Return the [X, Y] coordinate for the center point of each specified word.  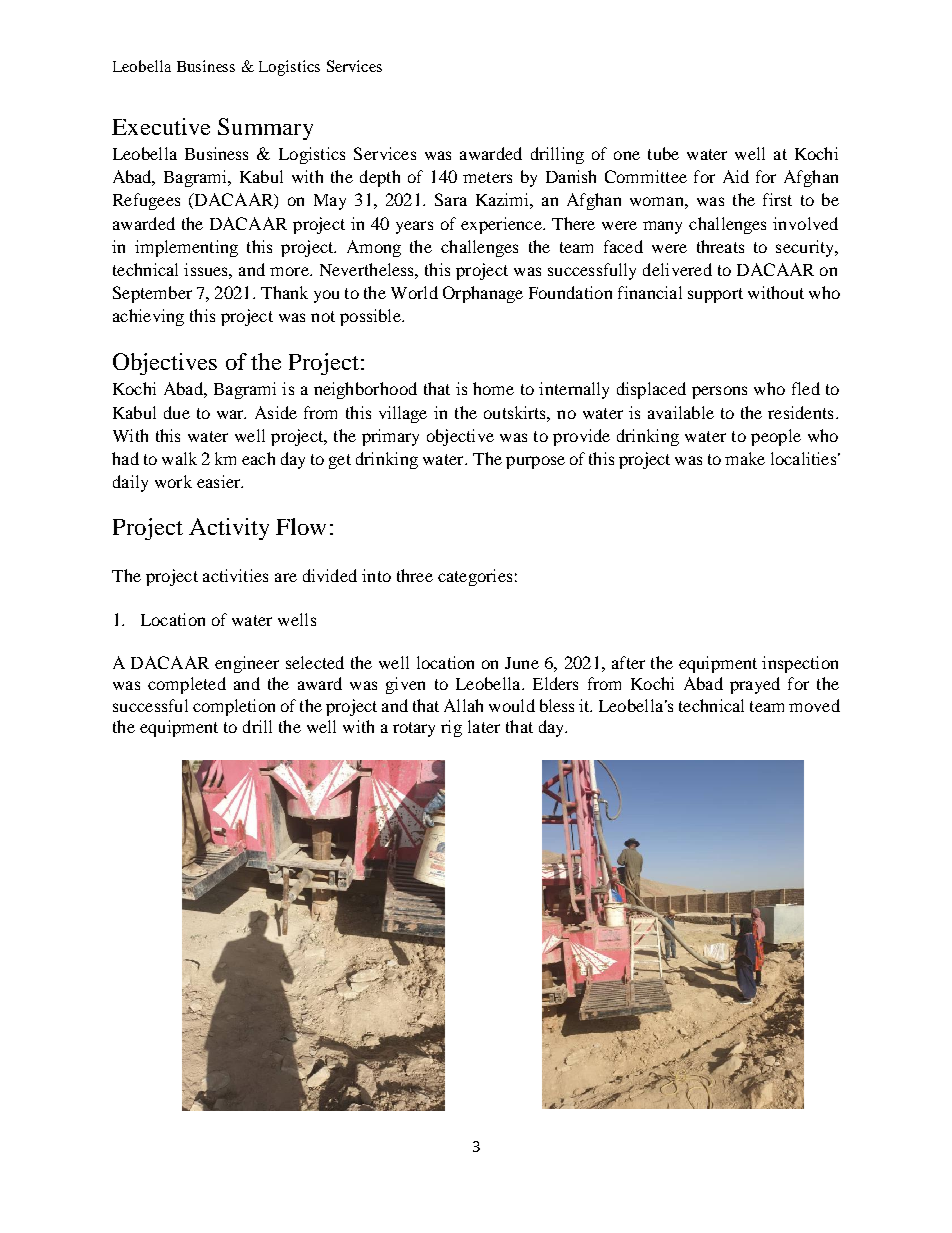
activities [235, 575]
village [403, 414]
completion [234, 707]
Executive [161, 126]
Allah [463, 705]
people [776, 437]
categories [475, 577]
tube [663, 153]
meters [487, 177]
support [715, 295]
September [152, 294]
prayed [755, 685]
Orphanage [483, 294]
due [177, 412]
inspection [800, 664]
